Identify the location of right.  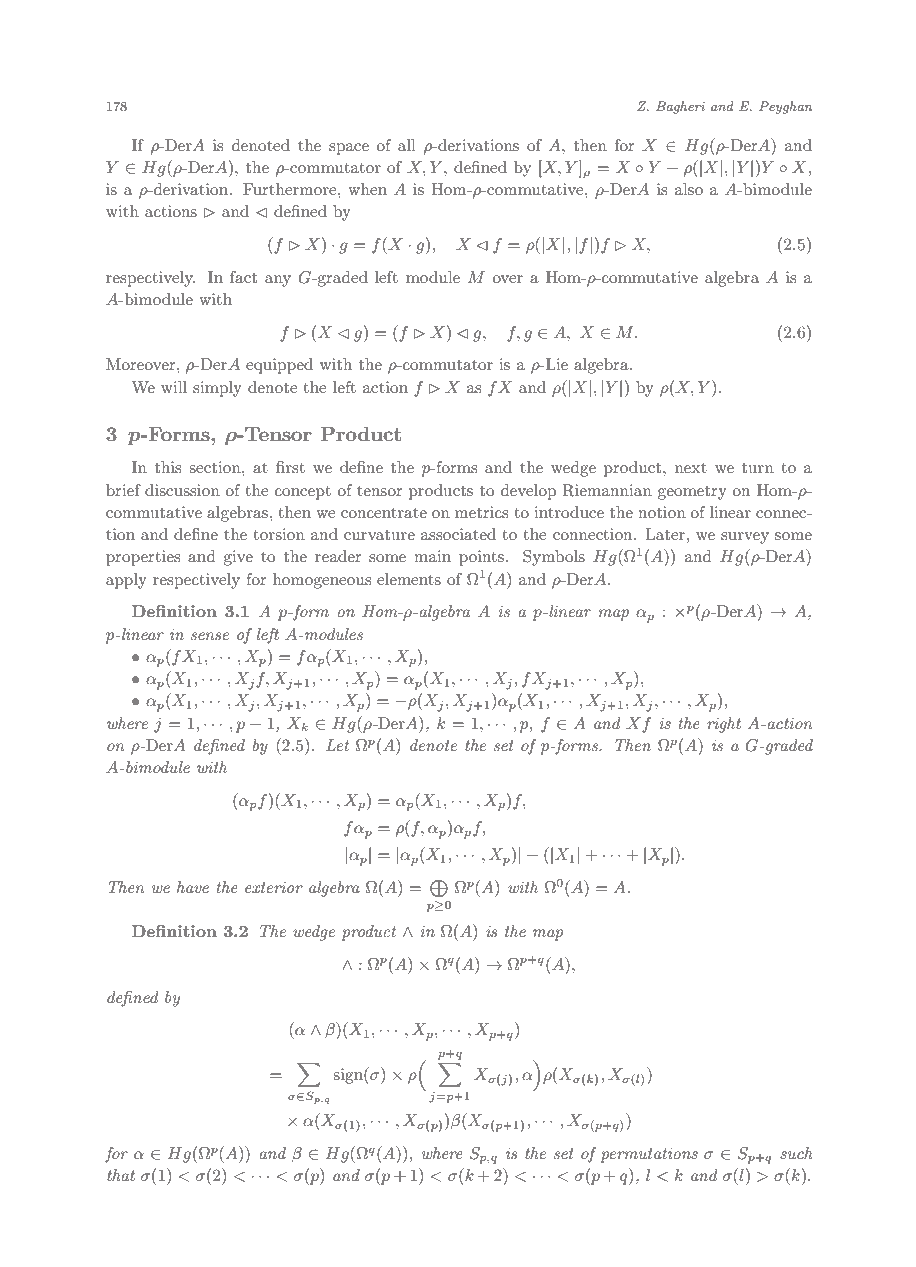
(724, 725).
